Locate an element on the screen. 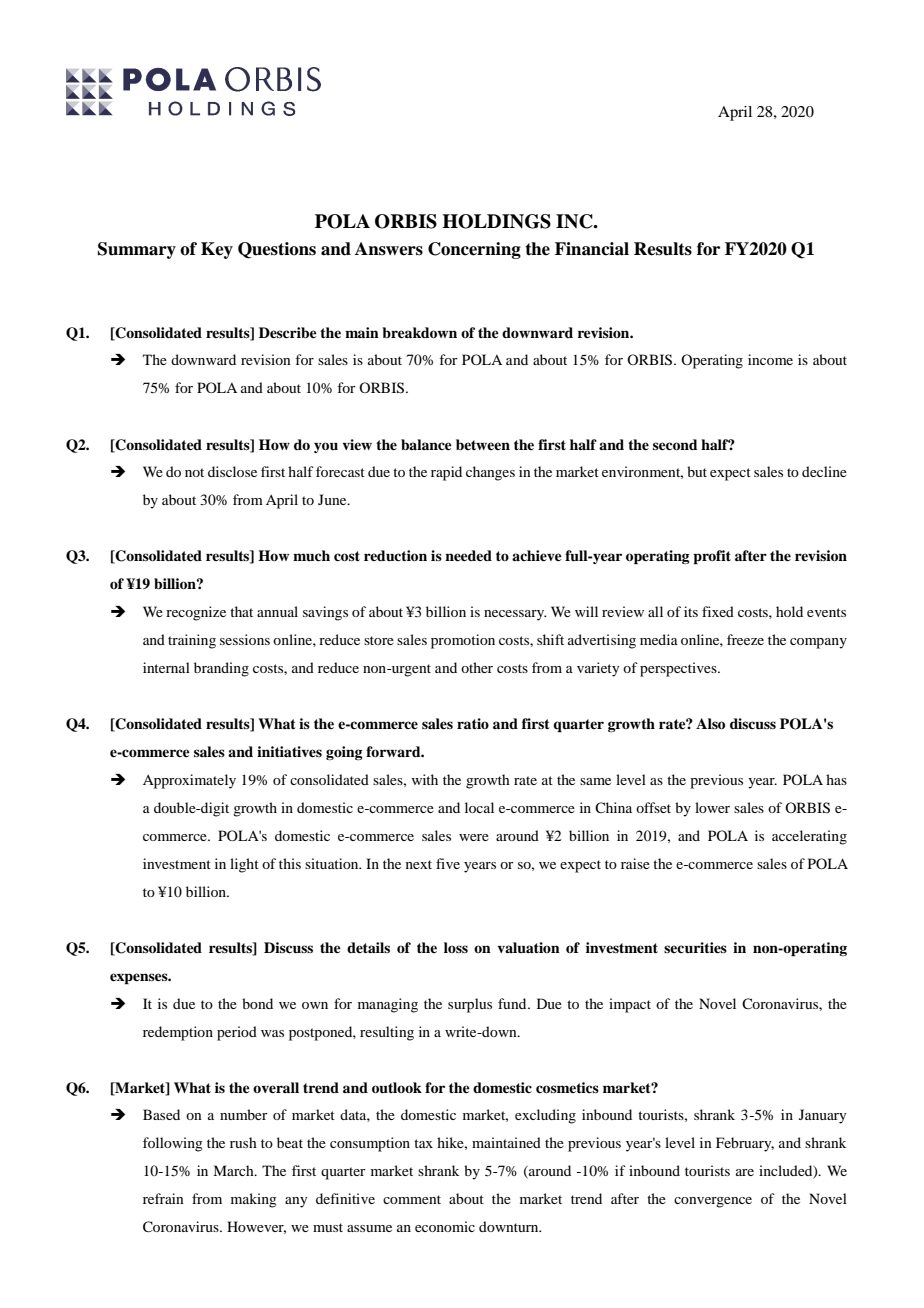 The height and width of the screenshot is (1308, 924). making is located at coordinates (254, 1200).
